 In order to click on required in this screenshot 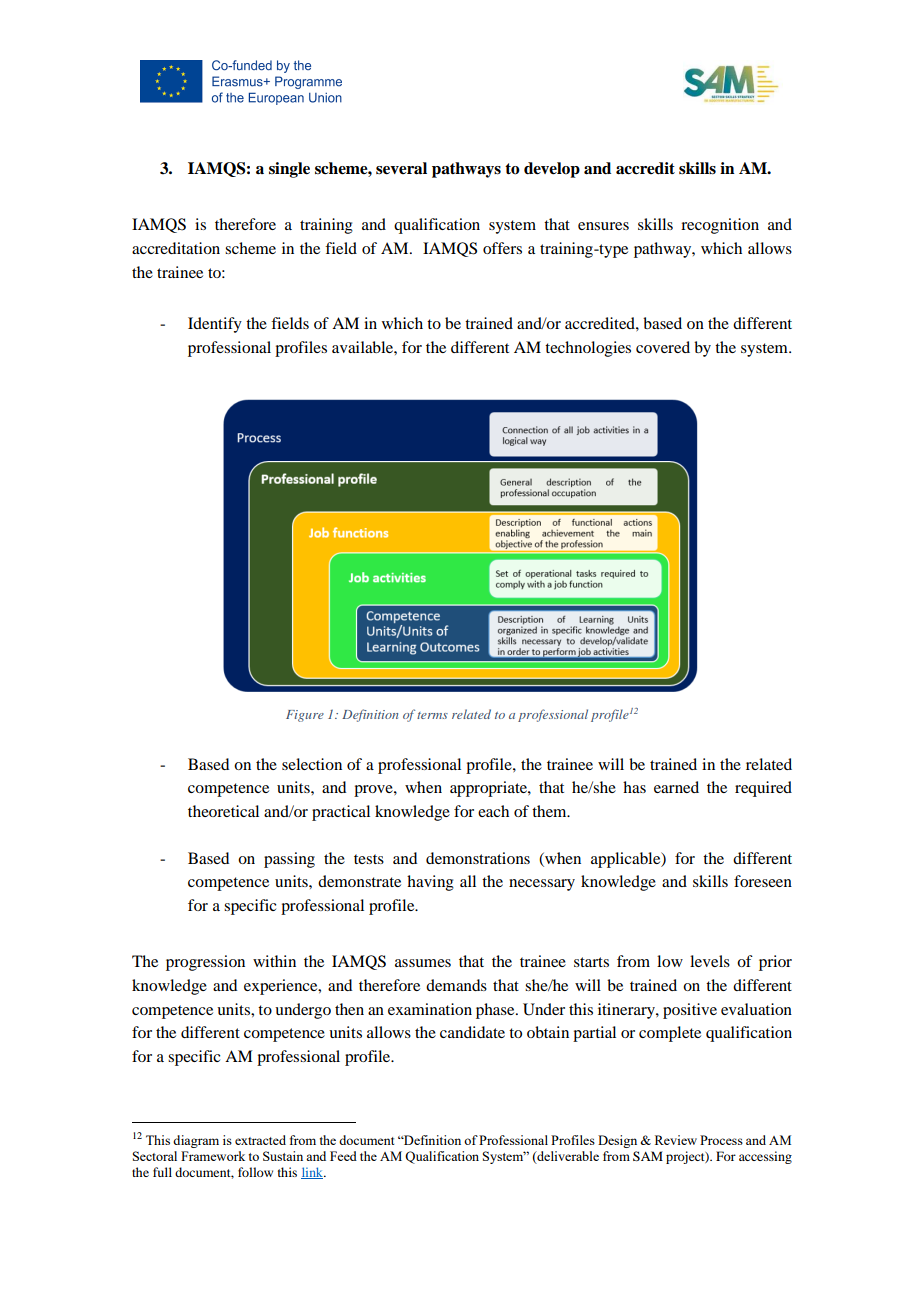, I will do `click(763, 789)`.
